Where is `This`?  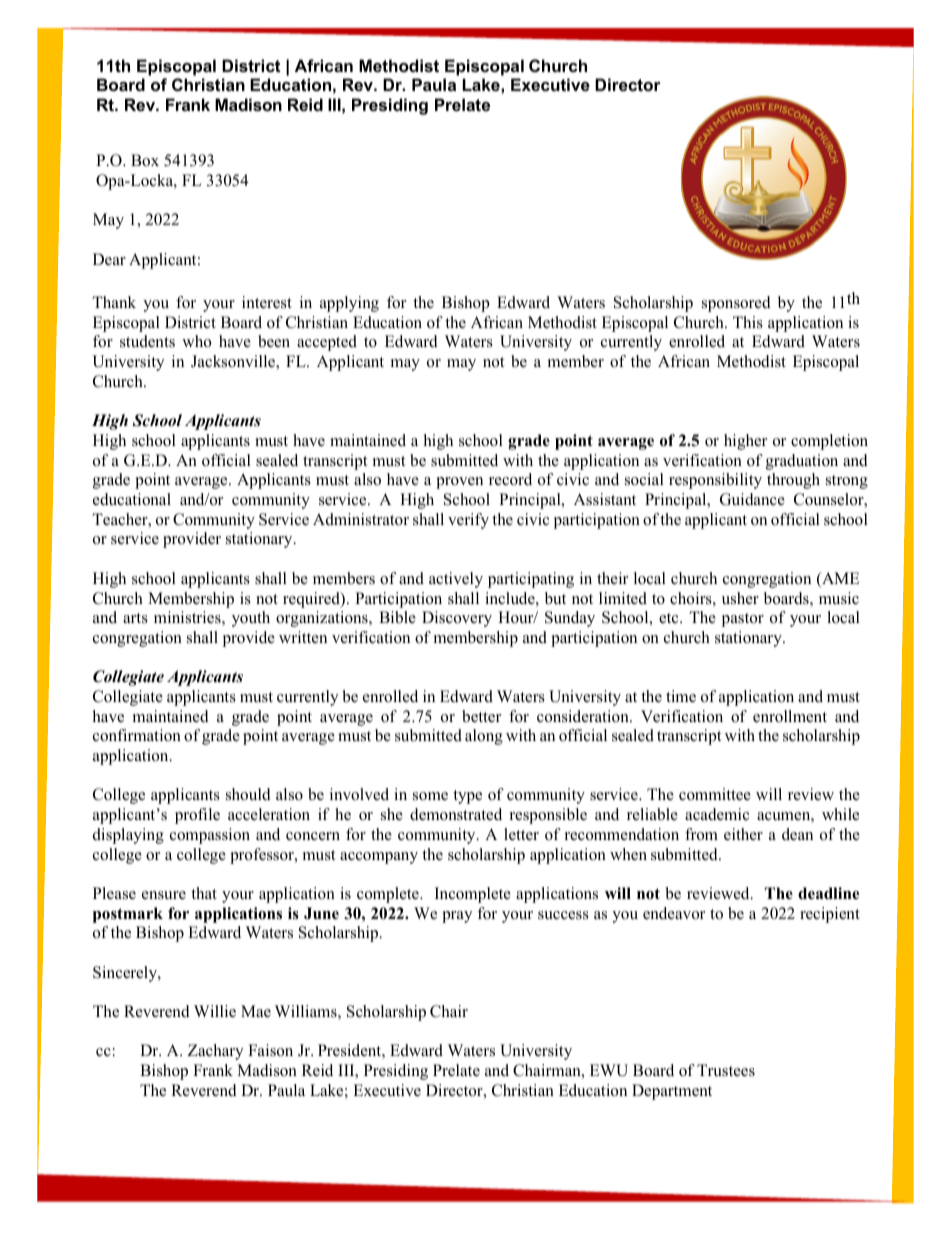
This is located at coordinates (748, 322).
